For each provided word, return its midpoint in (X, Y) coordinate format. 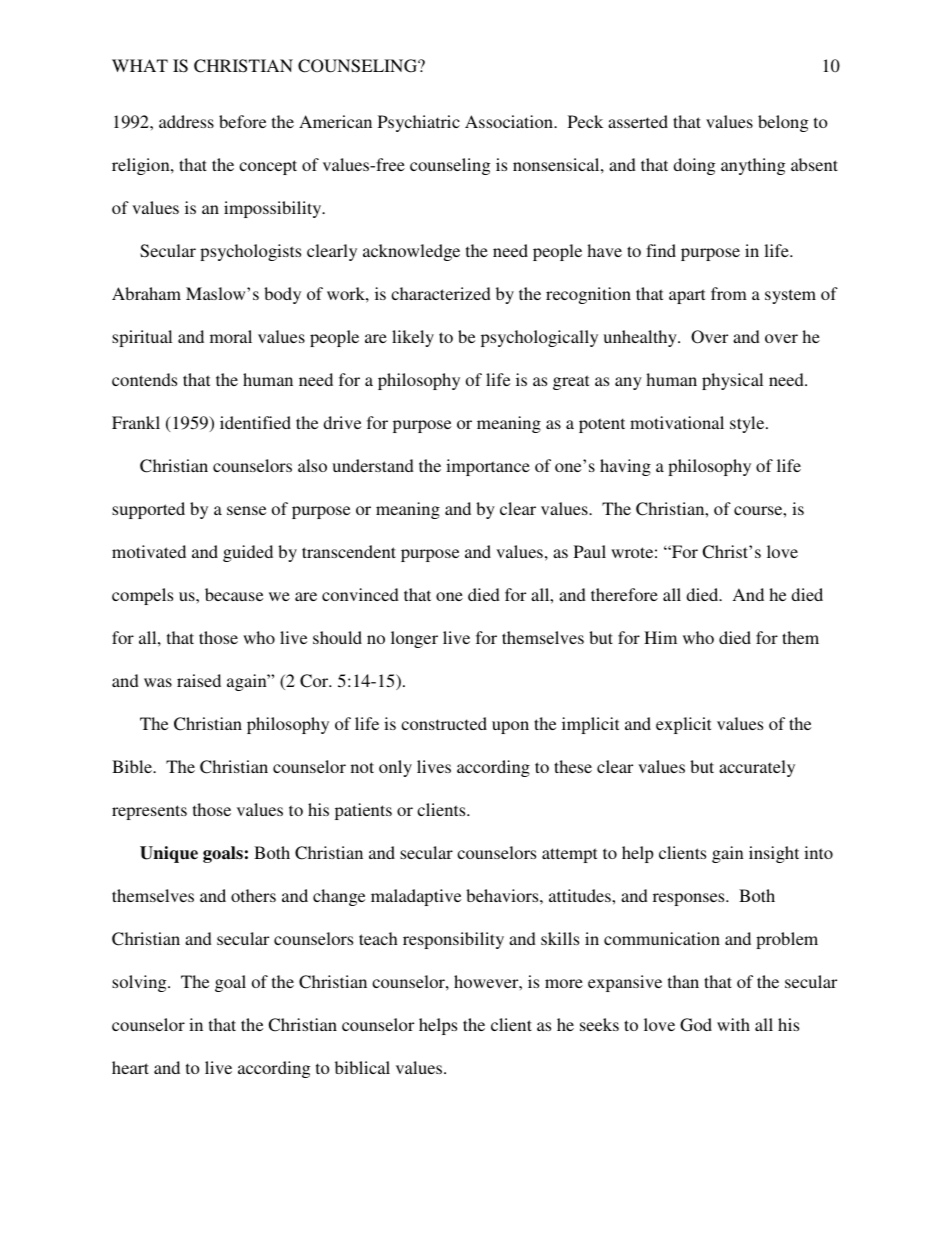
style (748, 424)
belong (783, 123)
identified (255, 422)
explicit (683, 725)
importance (488, 467)
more (564, 983)
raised (199, 680)
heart (130, 1067)
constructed (444, 723)
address (186, 121)
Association (510, 121)
